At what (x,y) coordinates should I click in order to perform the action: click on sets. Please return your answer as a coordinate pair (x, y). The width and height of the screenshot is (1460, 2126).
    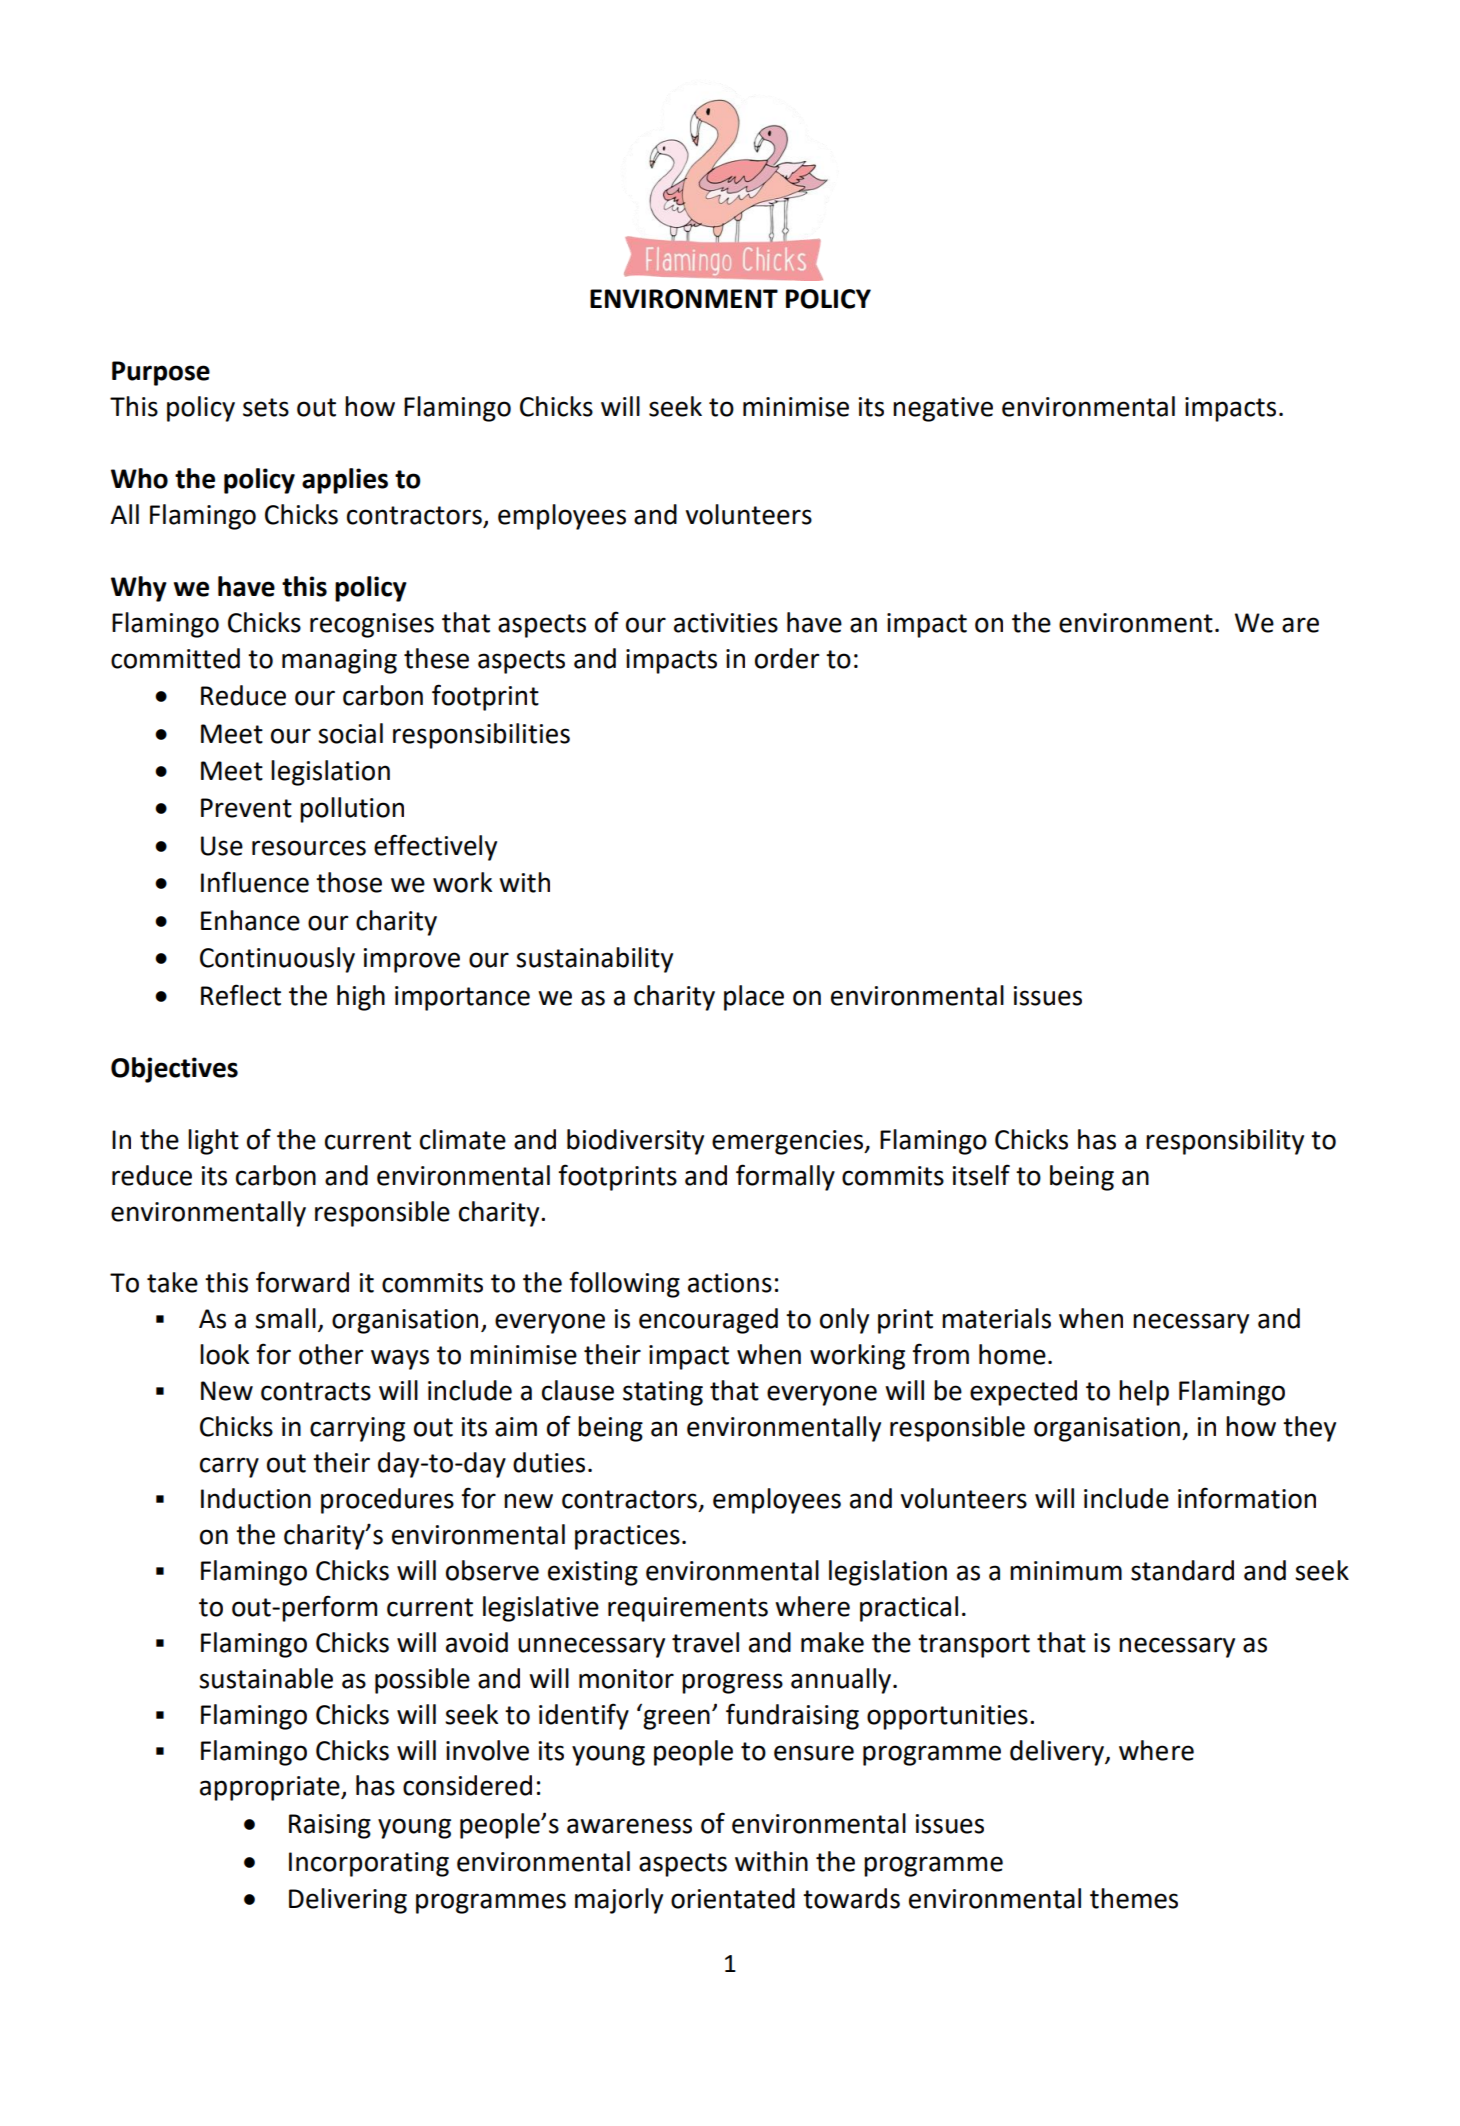
    Looking at the image, I should click on (266, 407).
